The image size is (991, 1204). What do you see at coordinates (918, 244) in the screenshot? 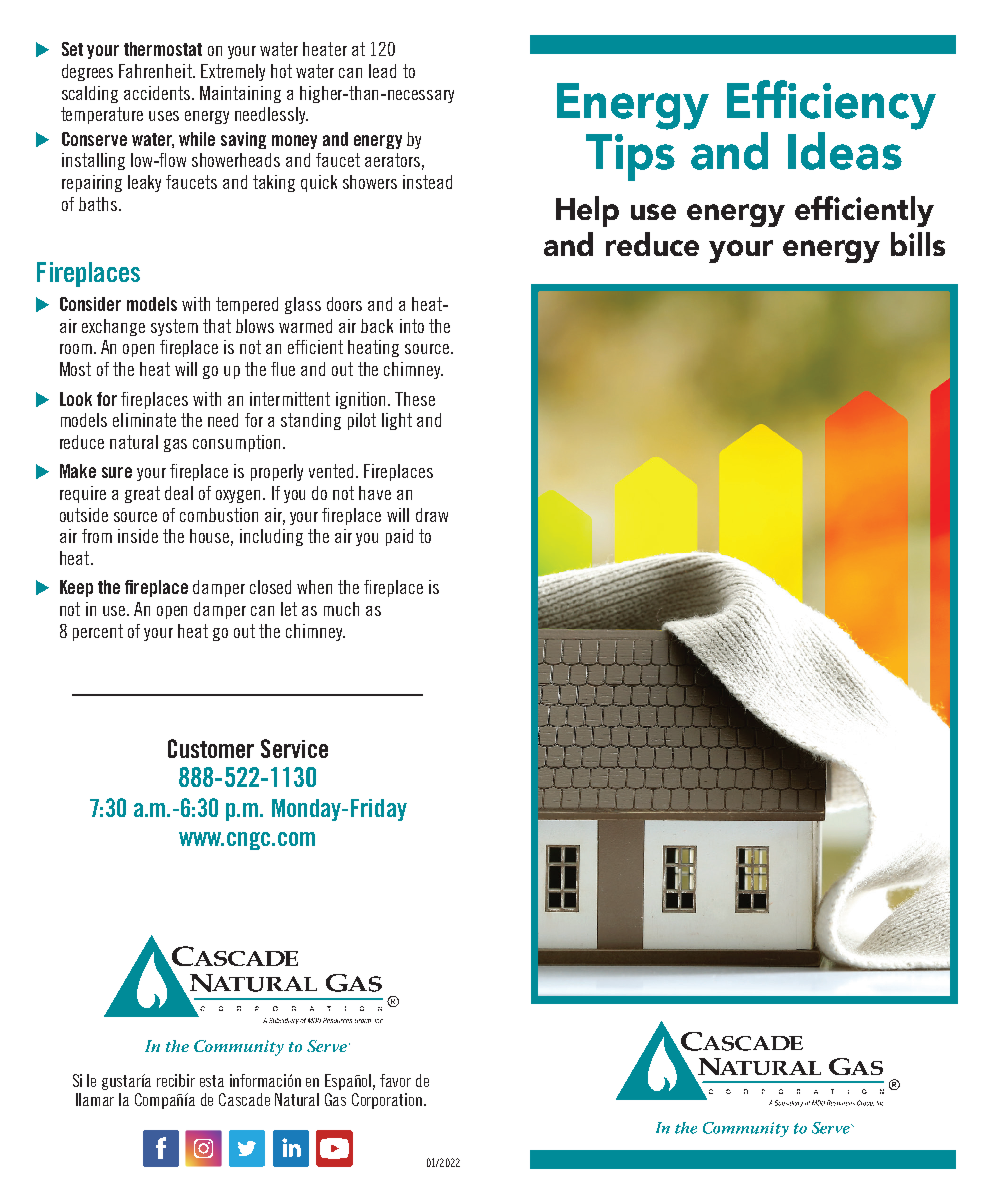
I see `bills` at bounding box center [918, 244].
